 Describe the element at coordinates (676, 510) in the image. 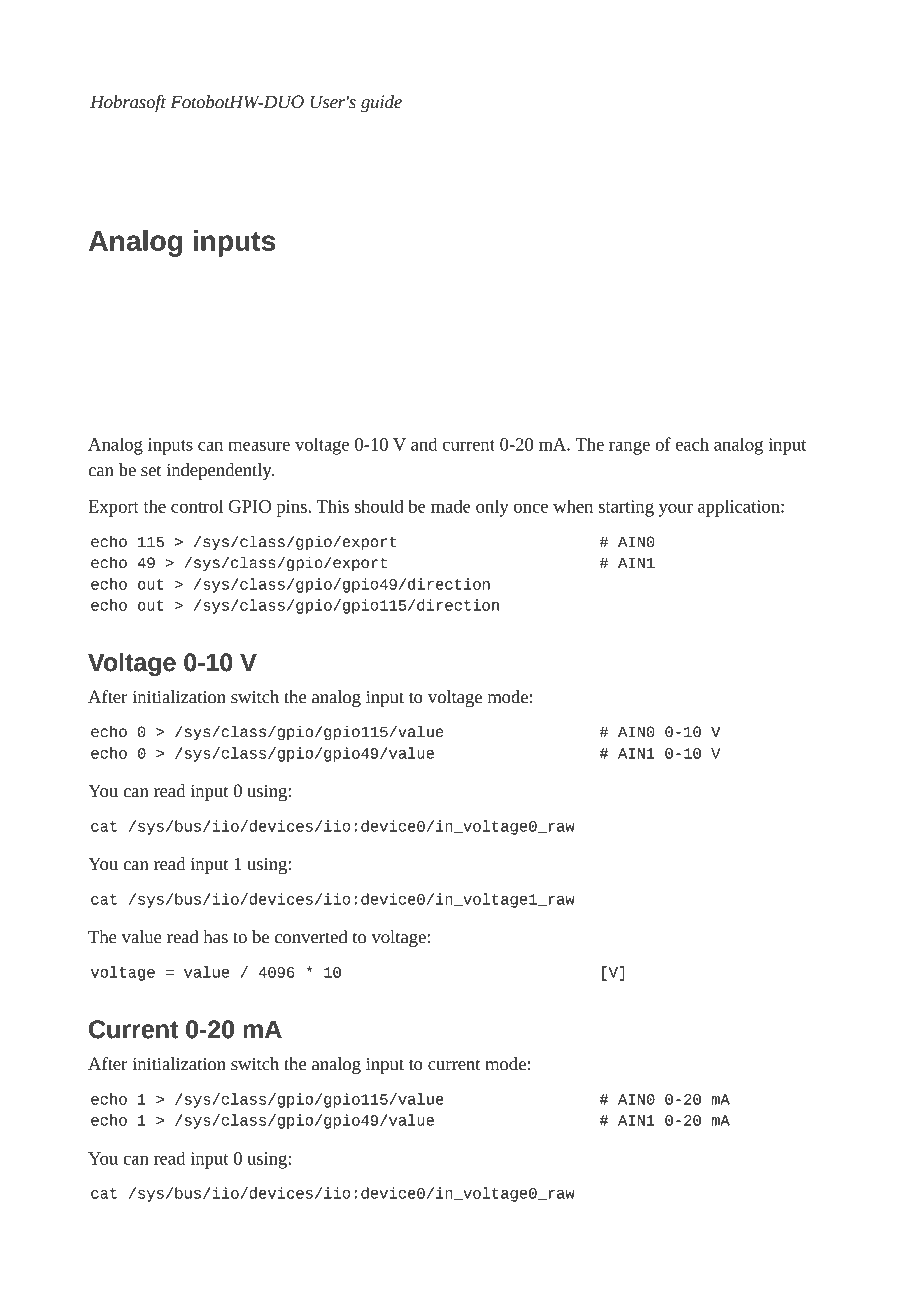

I see `your` at that location.
